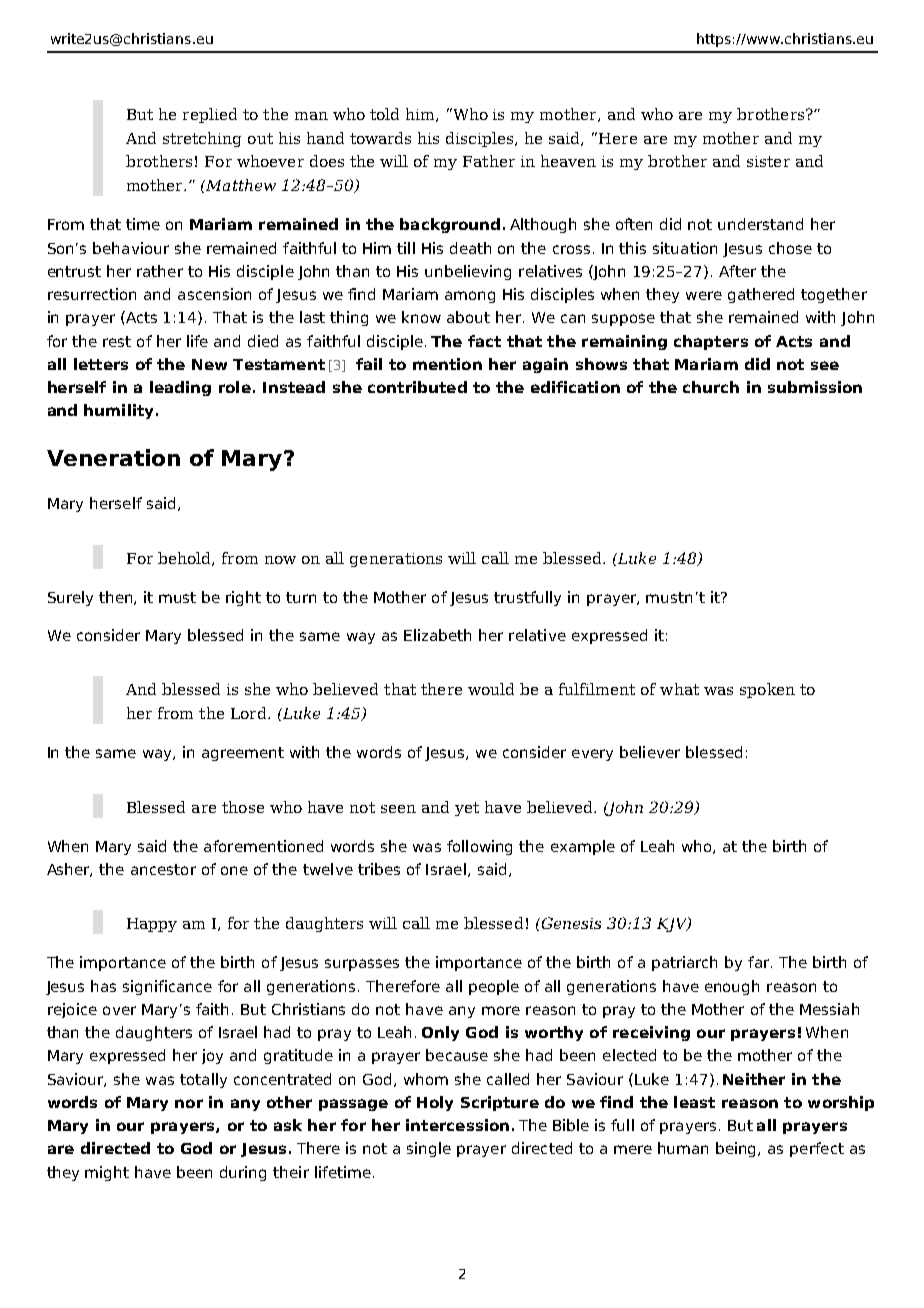 The image size is (924, 1308). I want to click on contributed, so click(417, 387).
